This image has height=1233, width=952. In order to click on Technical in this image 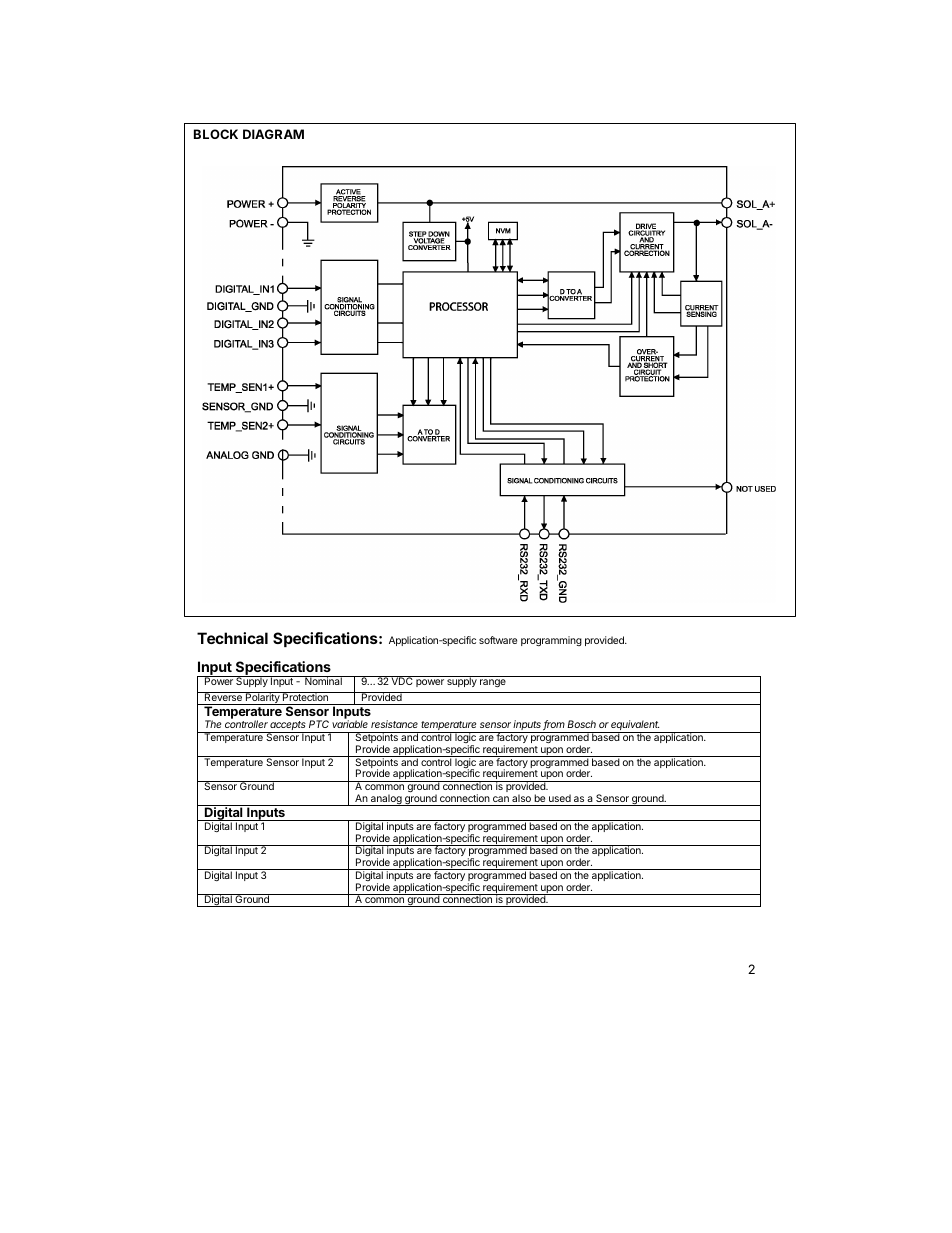, I will do `click(232, 638)`.
